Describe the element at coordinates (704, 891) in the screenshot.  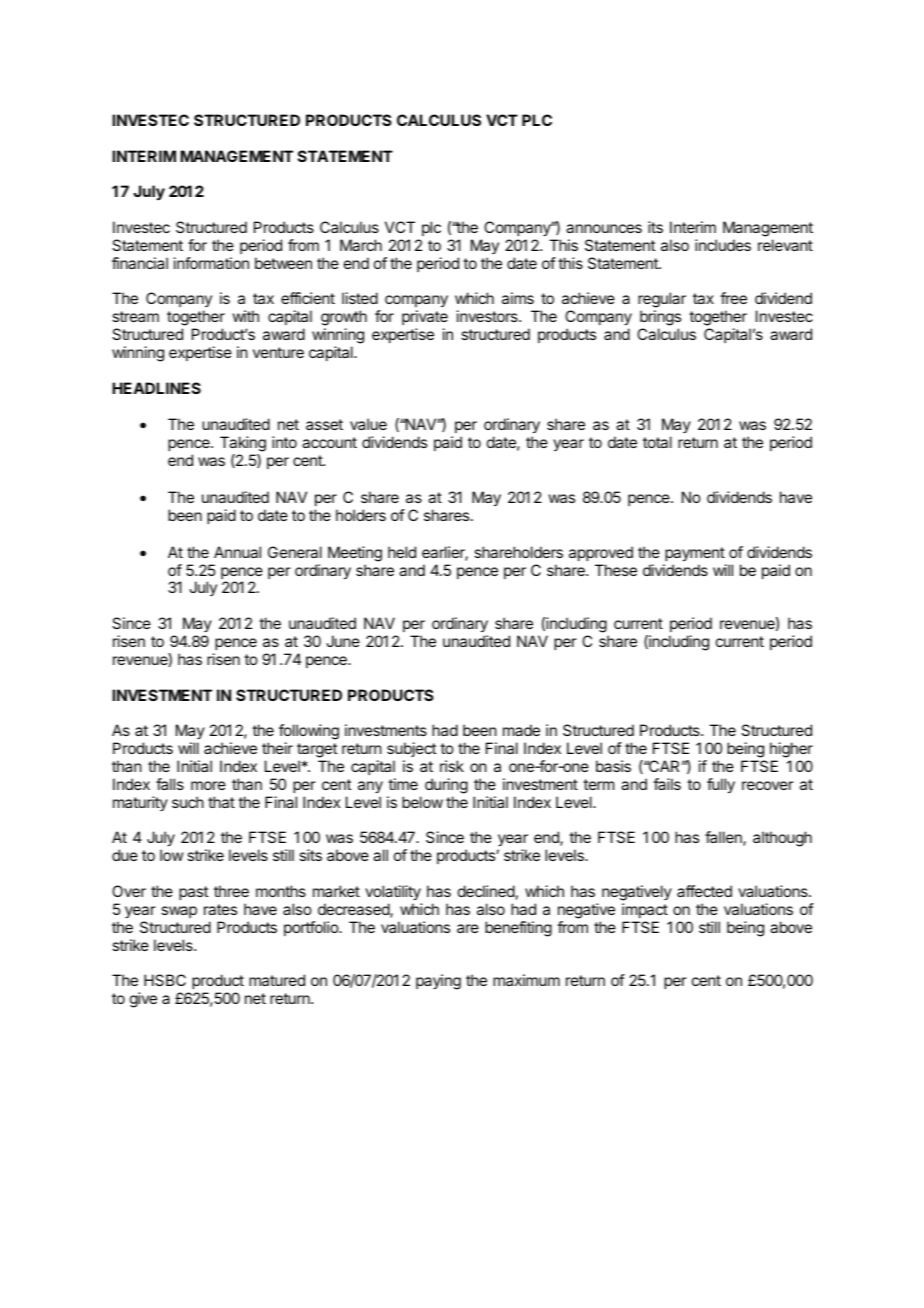
I see `affected` at that location.
